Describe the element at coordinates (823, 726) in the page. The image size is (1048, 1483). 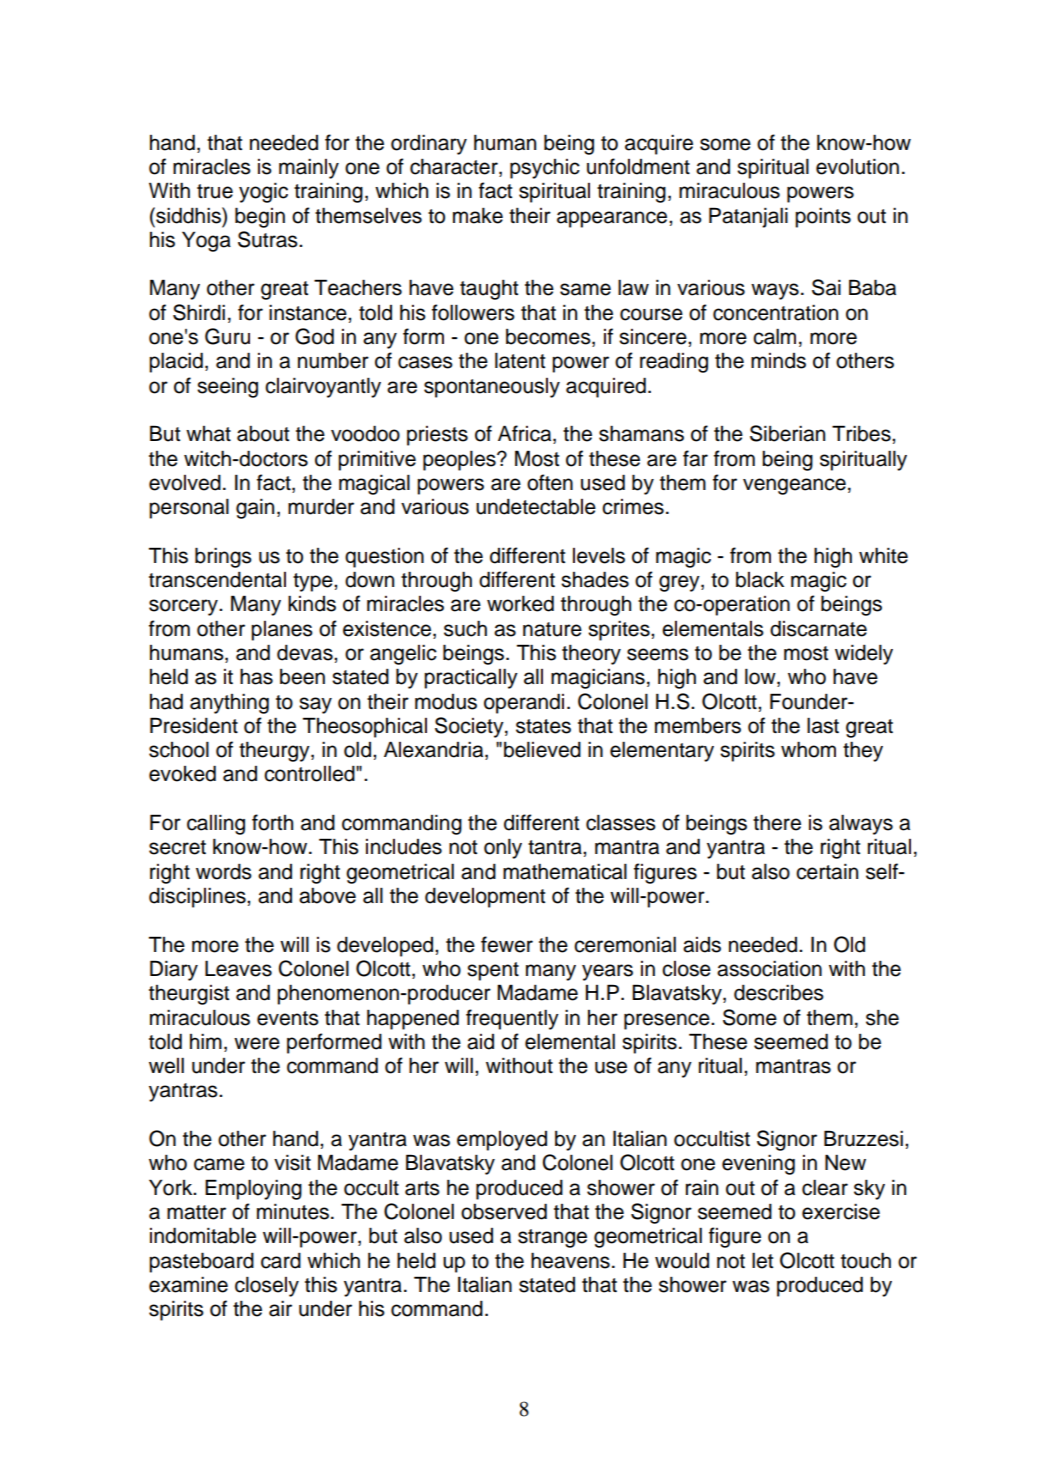
I see `last` at that location.
